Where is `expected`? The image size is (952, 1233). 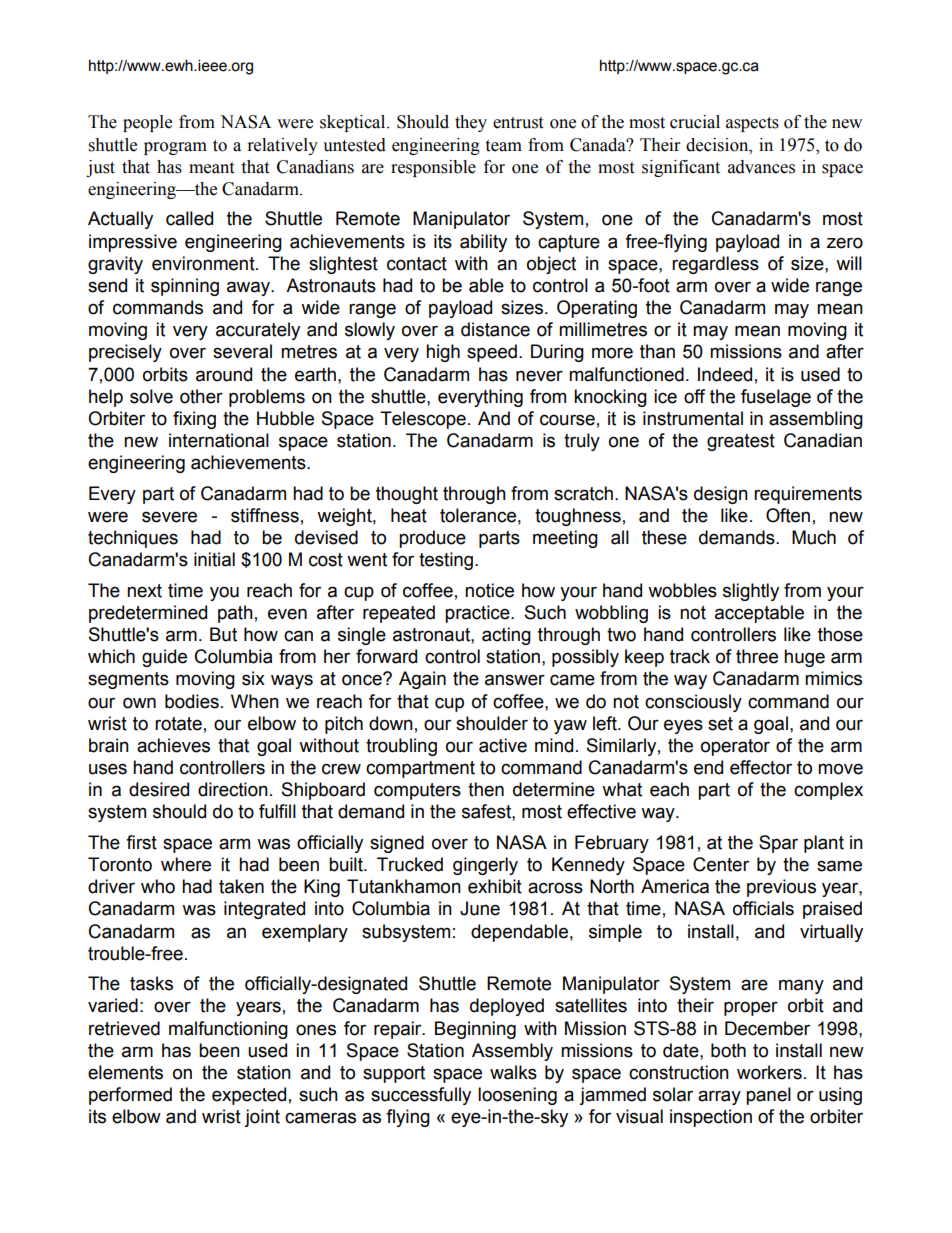 expected is located at coordinates (249, 1096).
